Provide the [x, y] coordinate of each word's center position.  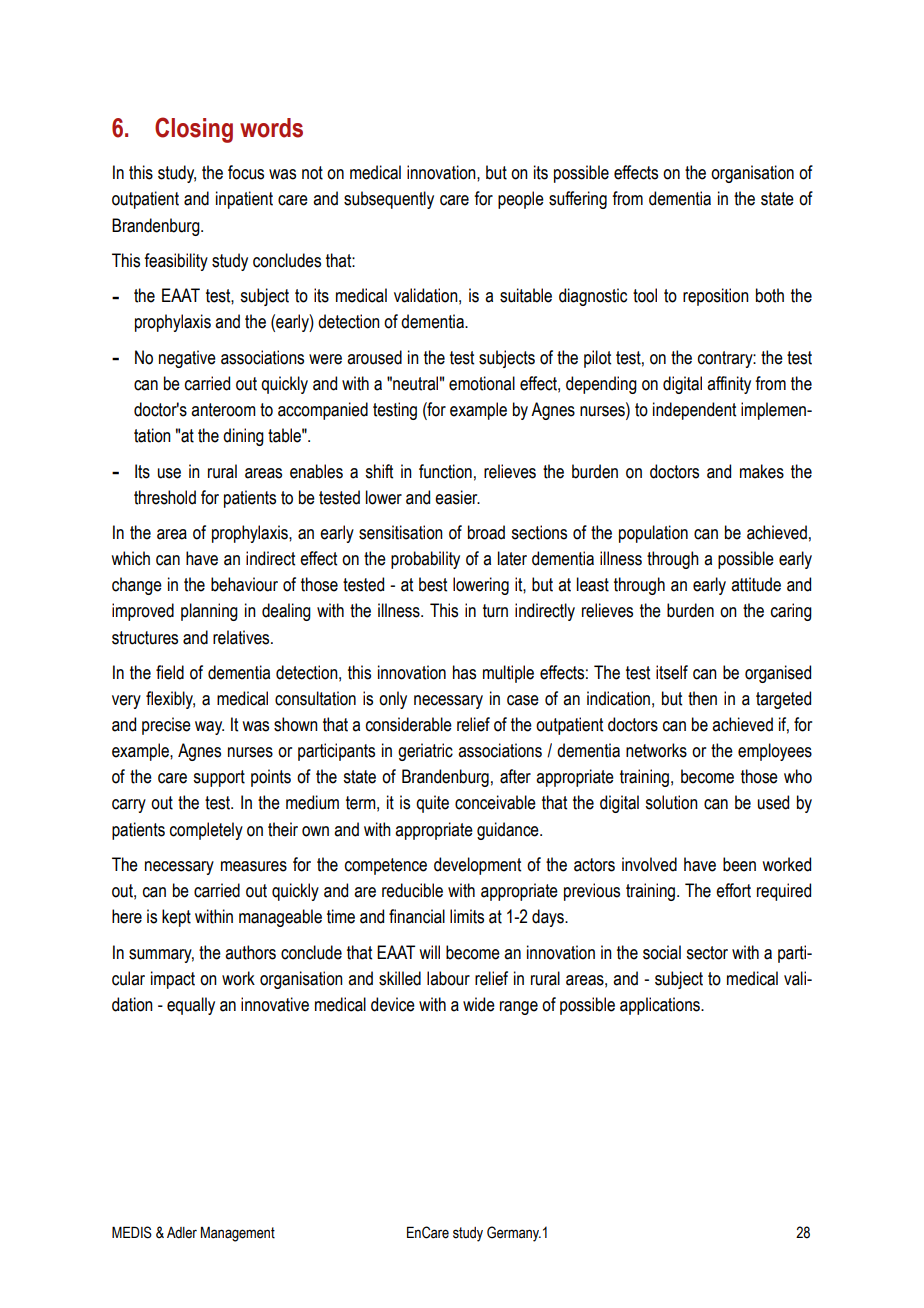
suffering [578, 200]
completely [206, 831]
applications [661, 1006]
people [521, 200]
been [739, 864]
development [477, 866]
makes [762, 471]
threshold [165, 497]
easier [457, 497]
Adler [182, 1233]
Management [238, 1234]
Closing [194, 130]
